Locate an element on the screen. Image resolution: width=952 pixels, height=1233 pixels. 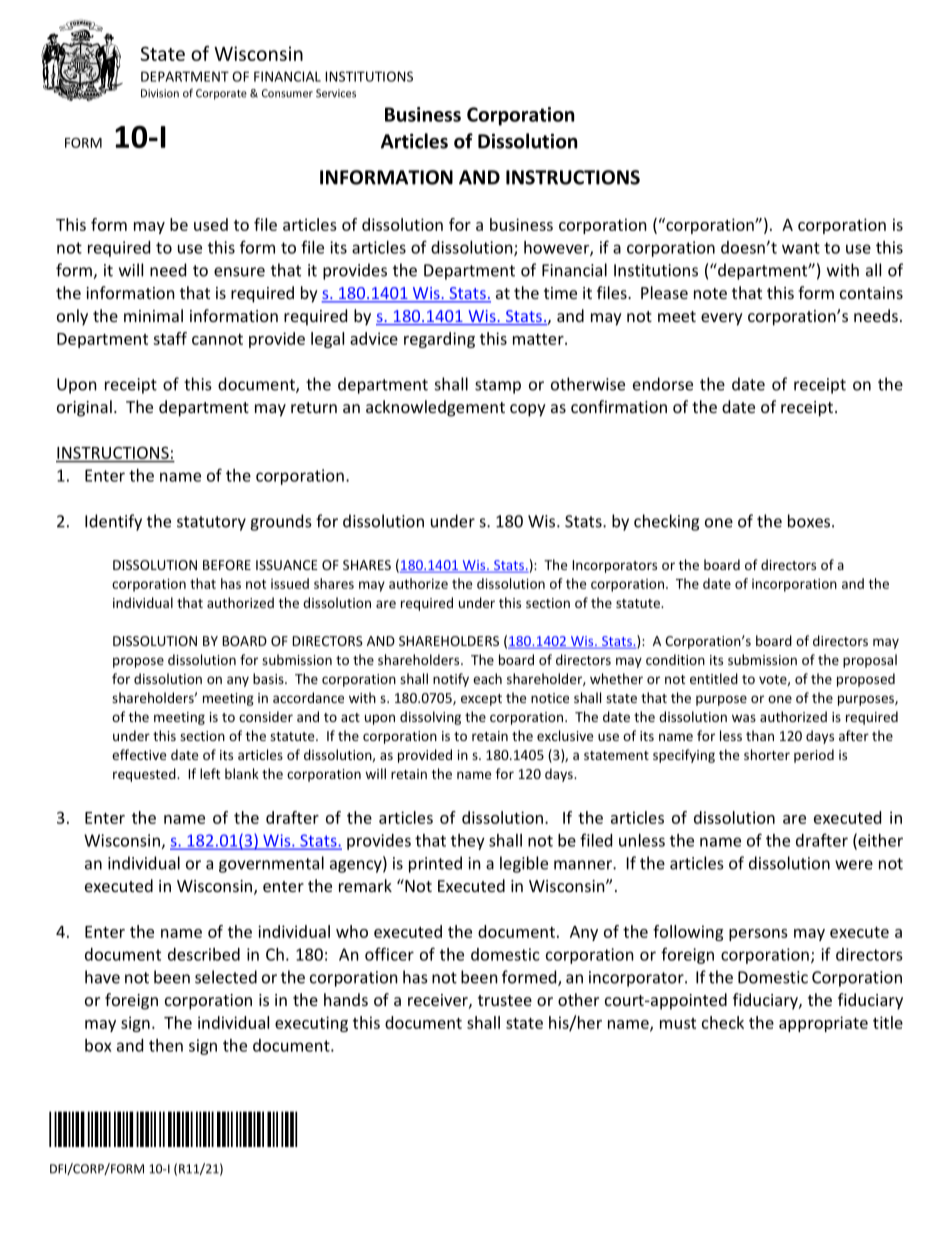
Services is located at coordinates (336, 93).
